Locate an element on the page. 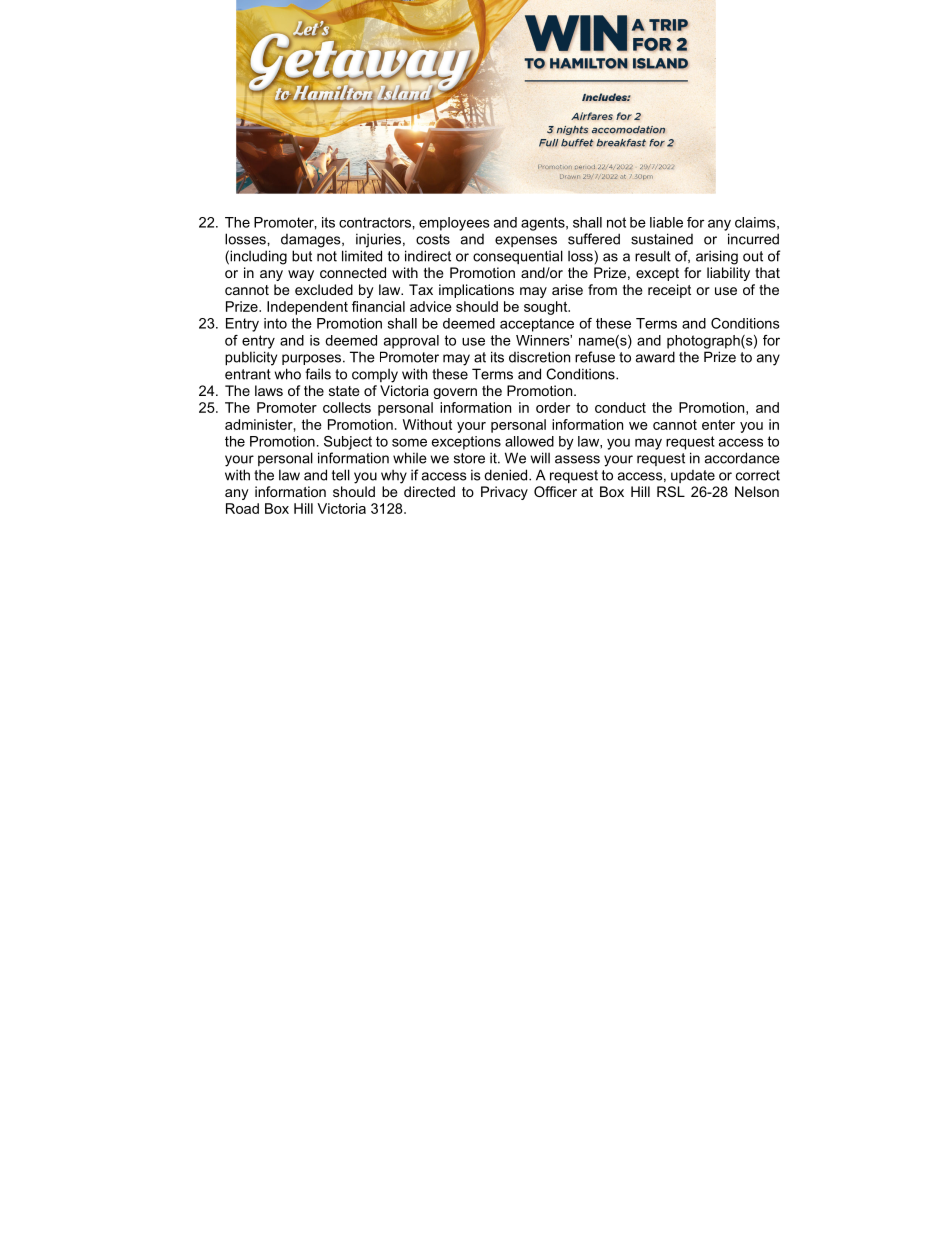  Road is located at coordinates (242, 508).
